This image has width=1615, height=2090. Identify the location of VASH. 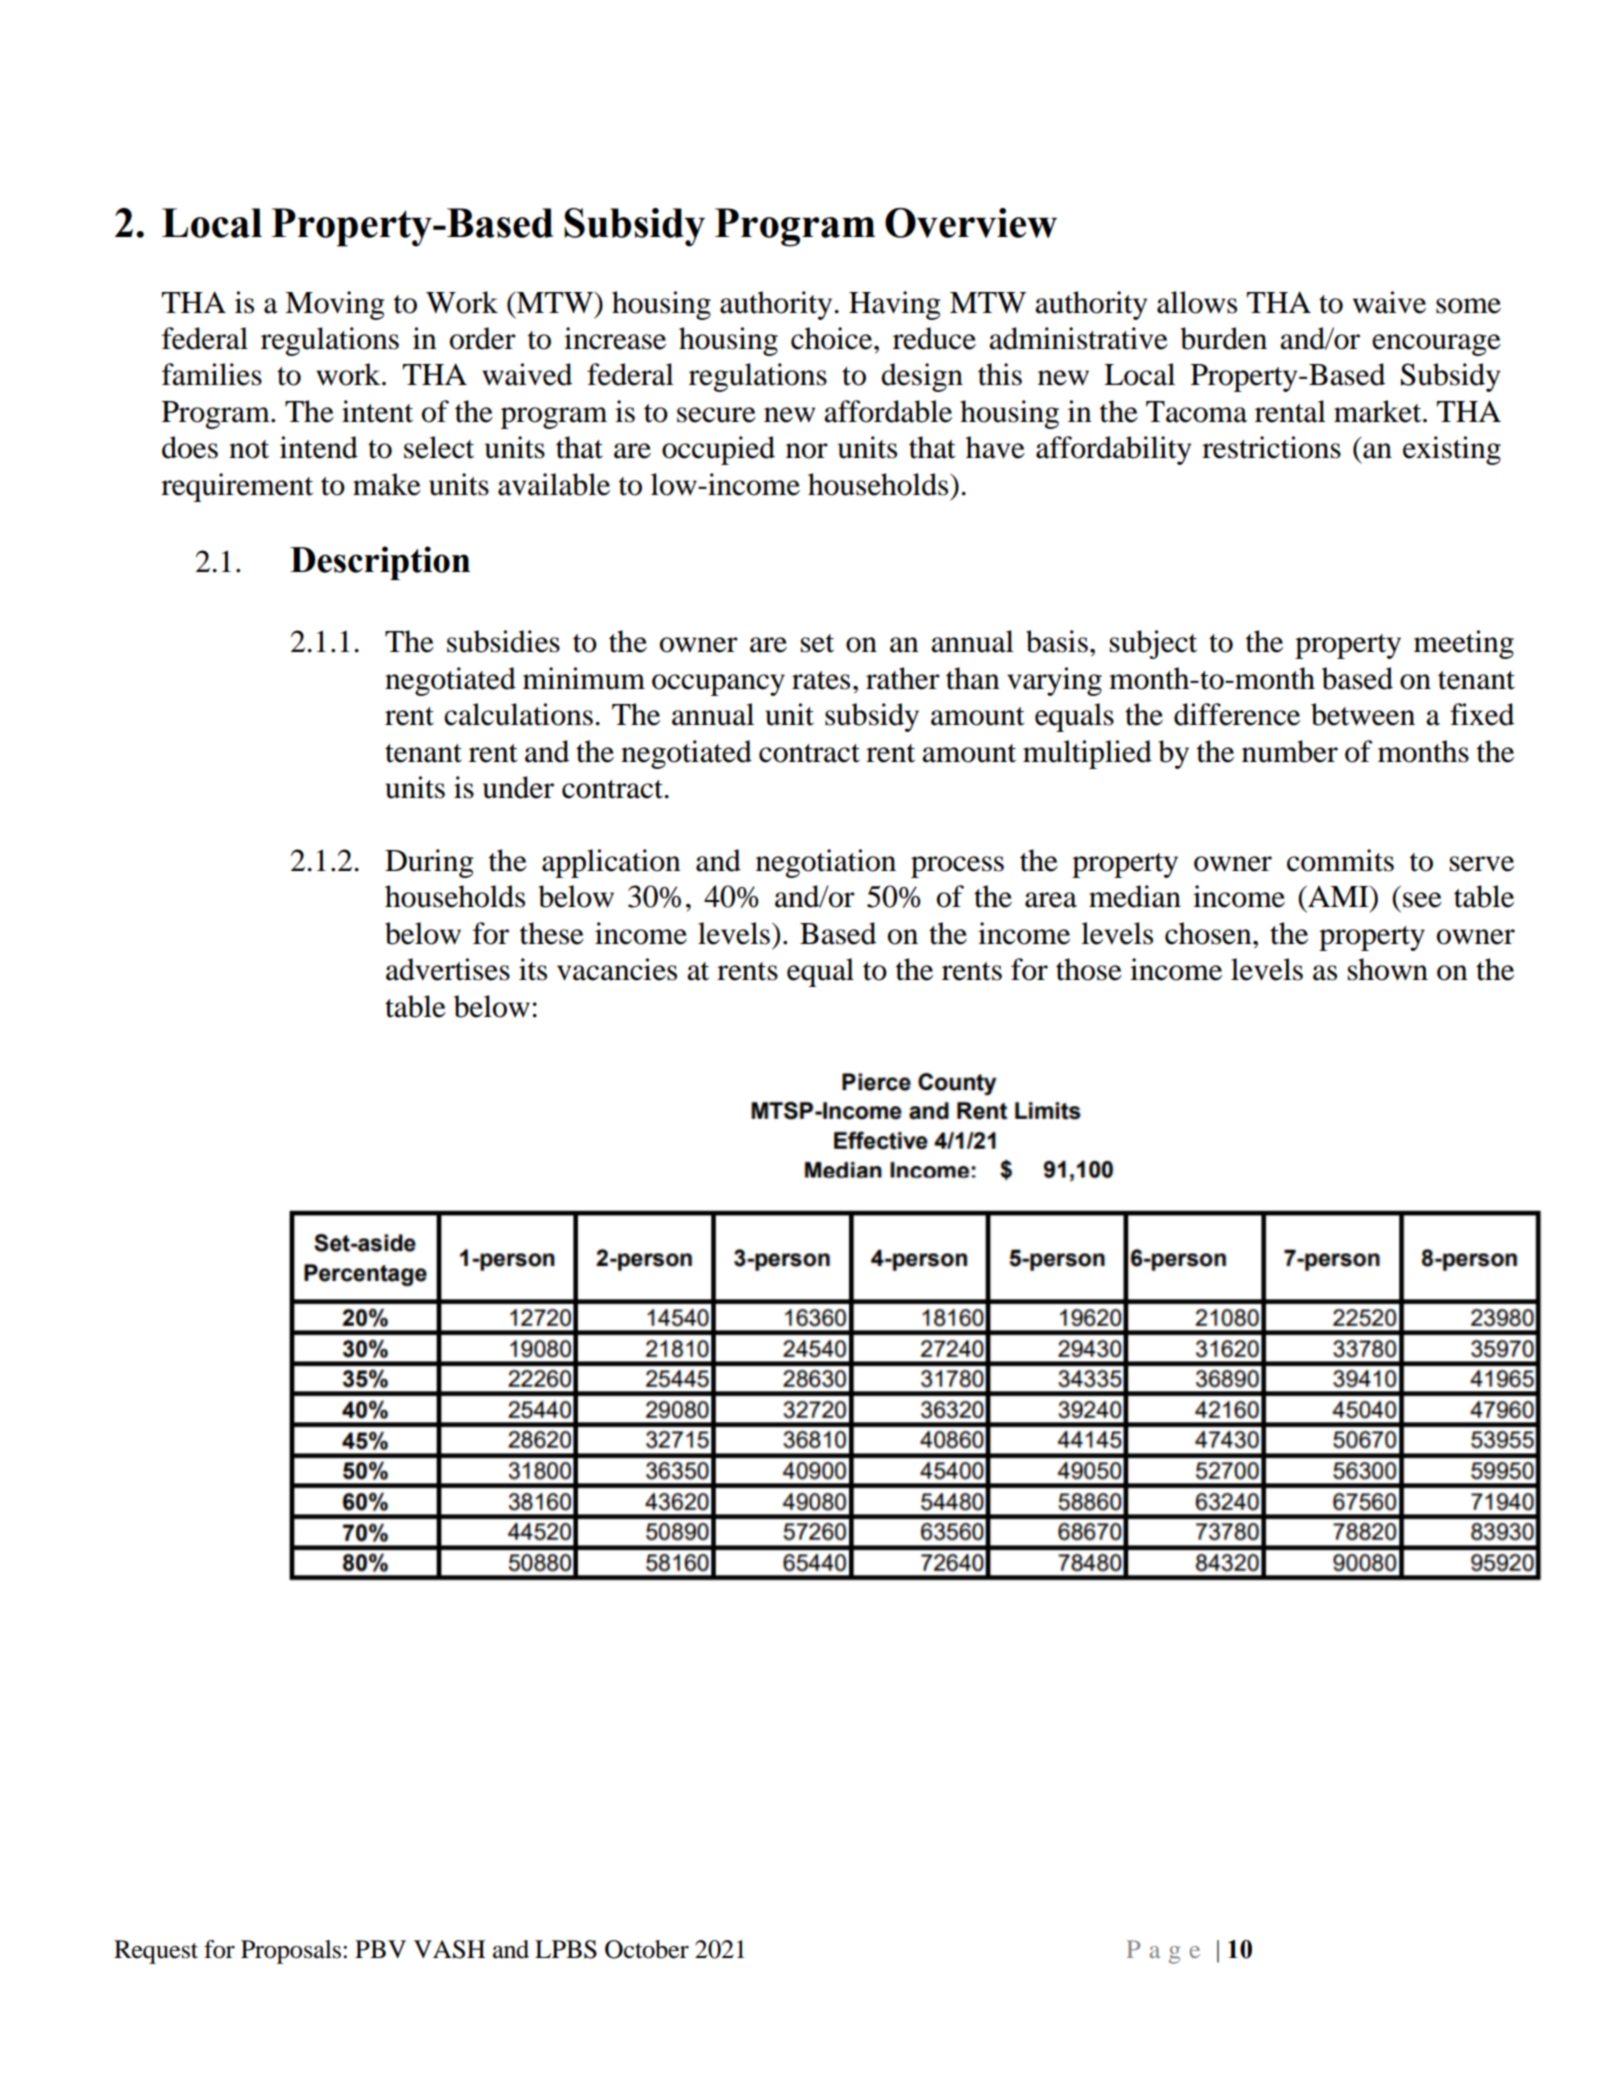
(449, 1949).
